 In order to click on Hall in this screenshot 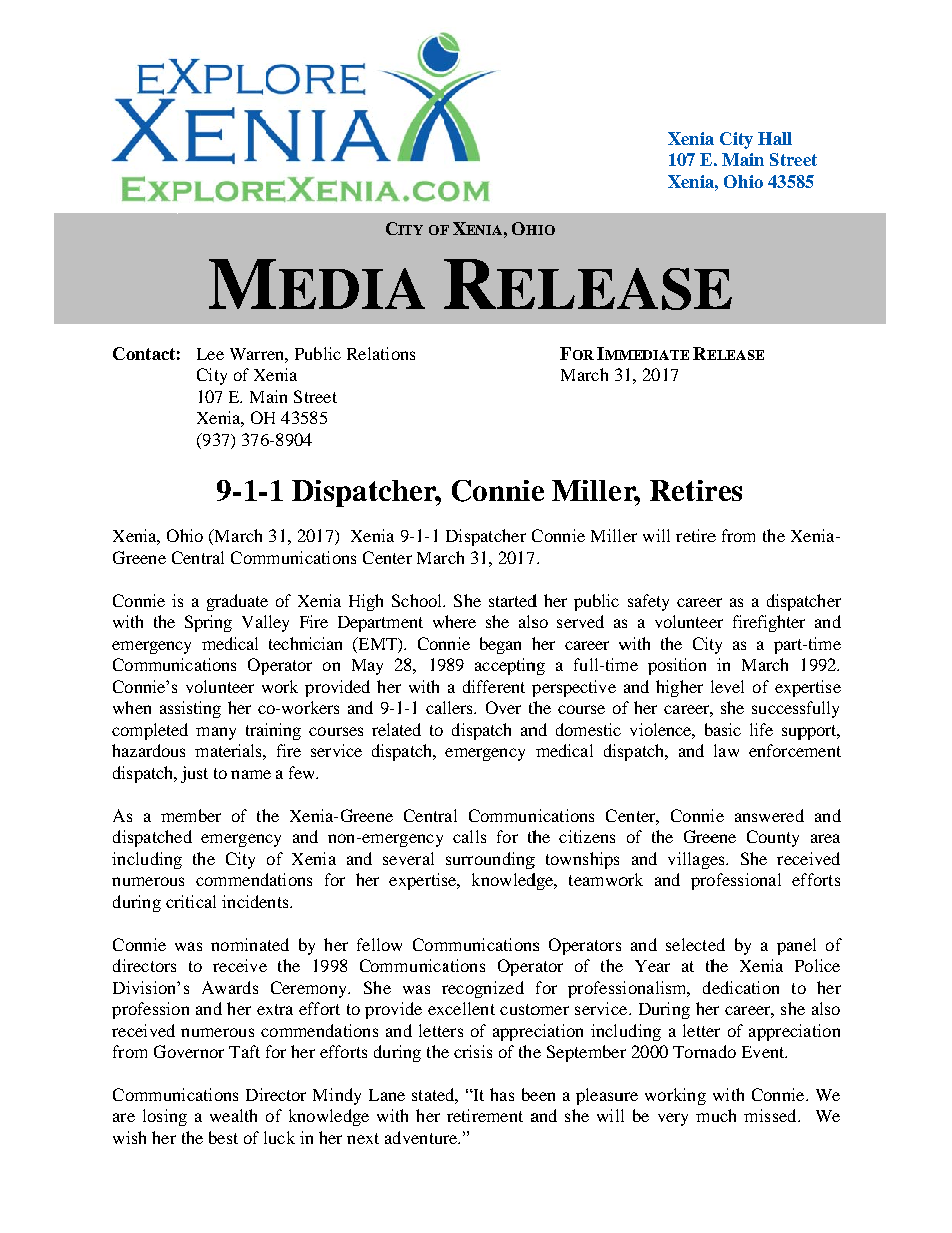, I will do `click(775, 138)`.
